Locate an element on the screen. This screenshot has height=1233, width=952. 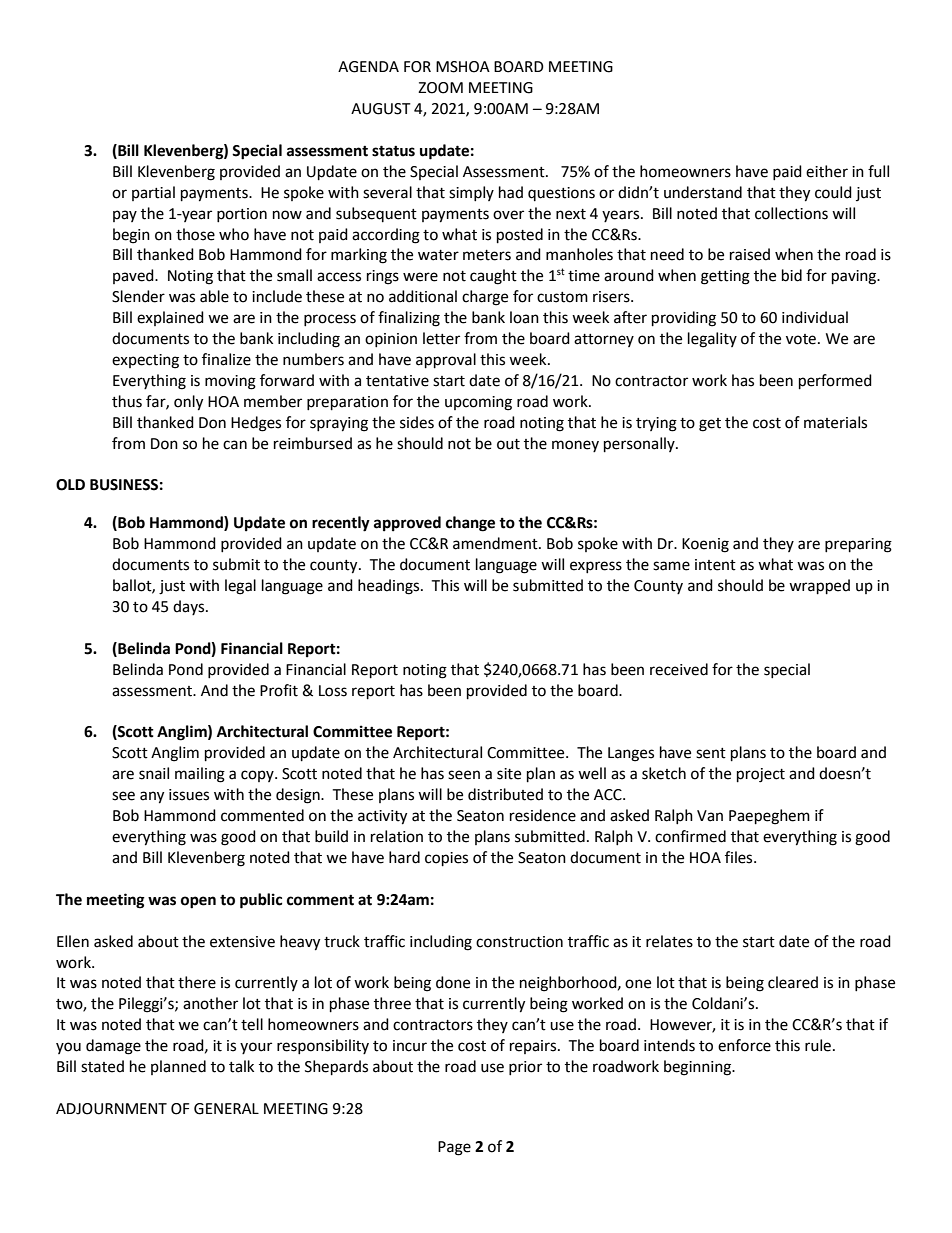
Hedges is located at coordinates (256, 424).
